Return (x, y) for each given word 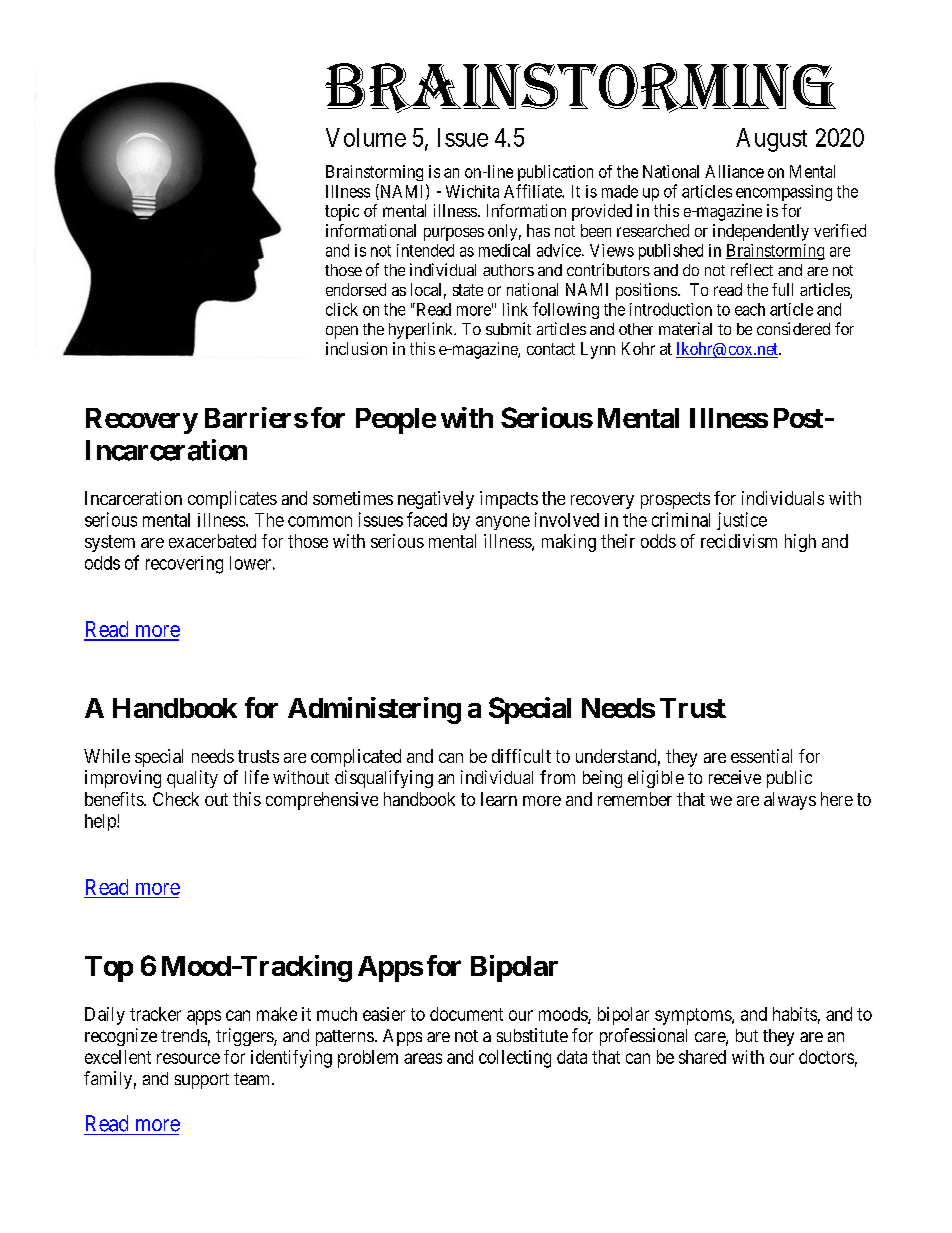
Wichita (472, 191)
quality (192, 779)
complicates (232, 500)
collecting (515, 1059)
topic (342, 212)
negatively (436, 500)
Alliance (734, 171)
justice (742, 521)
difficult (521, 756)
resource (188, 1058)
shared (702, 1057)
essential (761, 756)
